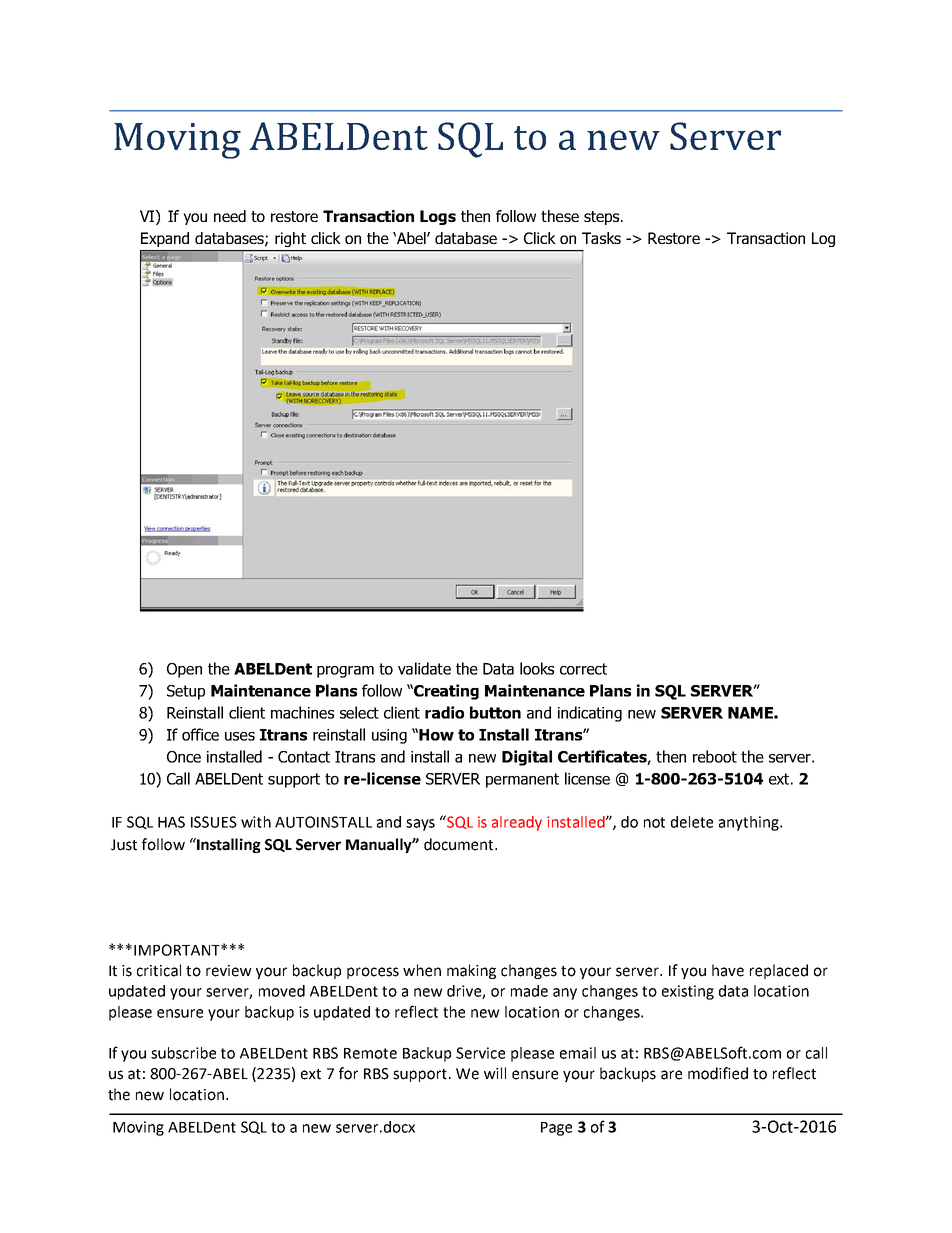 This screenshot has height=1233, width=952. I want to click on subscribe, so click(183, 1053).
